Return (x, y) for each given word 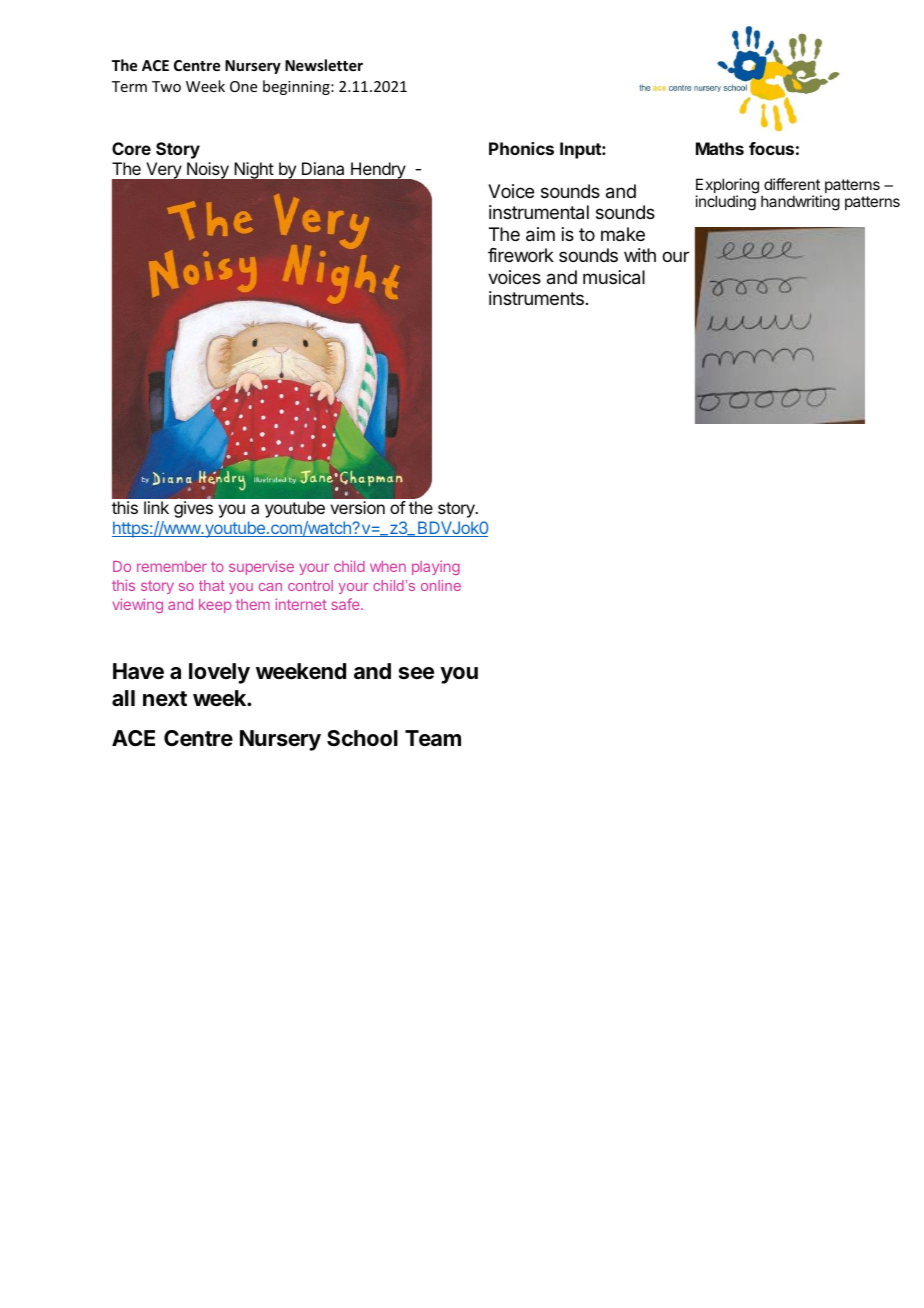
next (165, 698)
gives (193, 509)
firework (521, 255)
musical (614, 277)
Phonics (521, 148)
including (726, 203)
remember (172, 566)
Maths (720, 148)
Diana (323, 168)
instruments (536, 298)
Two (166, 86)
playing (436, 567)
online (441, 585)
